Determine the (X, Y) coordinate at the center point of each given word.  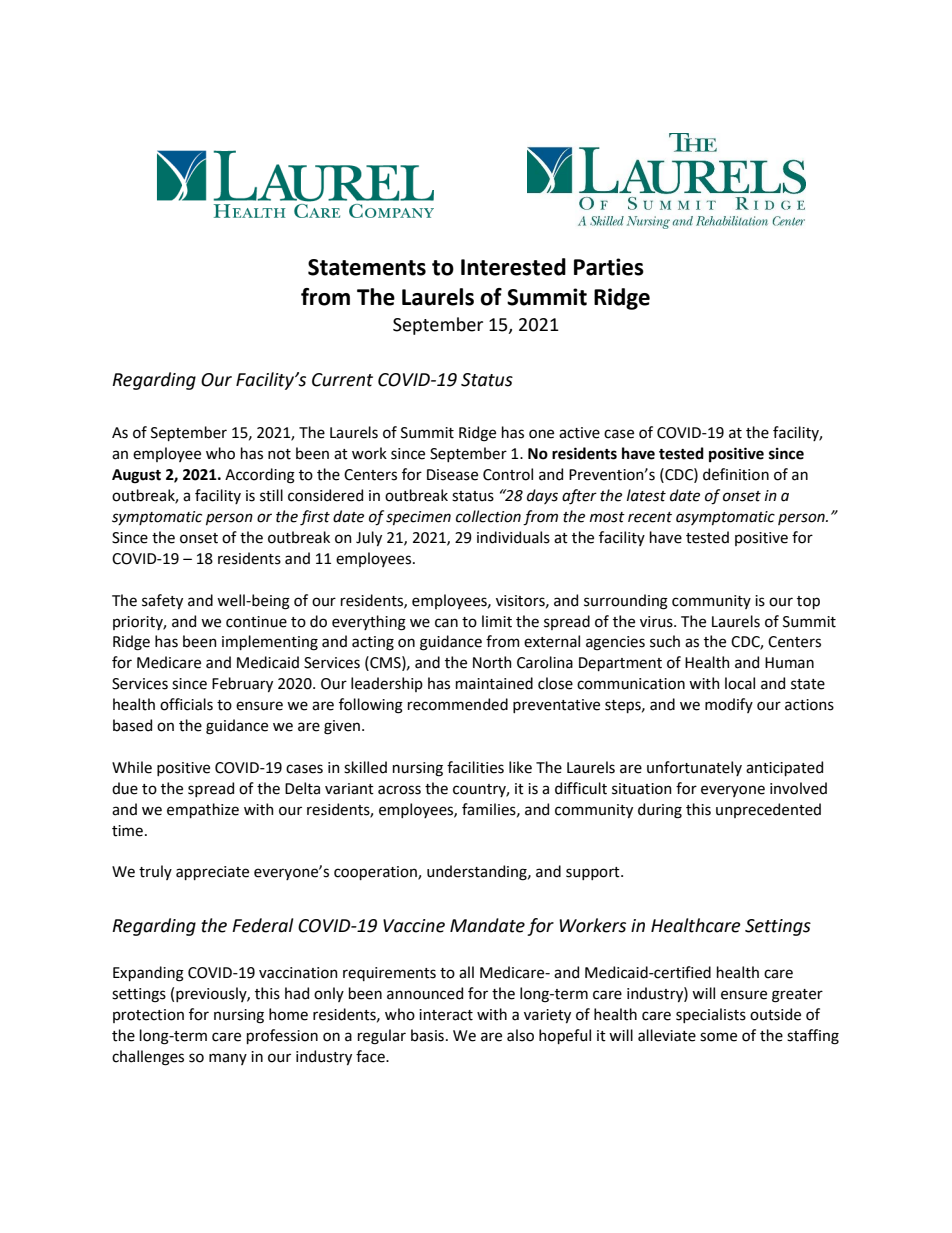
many (228, 1059)
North (492, 662)
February (242, 684)
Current (342, 380)
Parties (609, 267)
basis (427, 1035)
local (740, 683)
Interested (513, 267)
